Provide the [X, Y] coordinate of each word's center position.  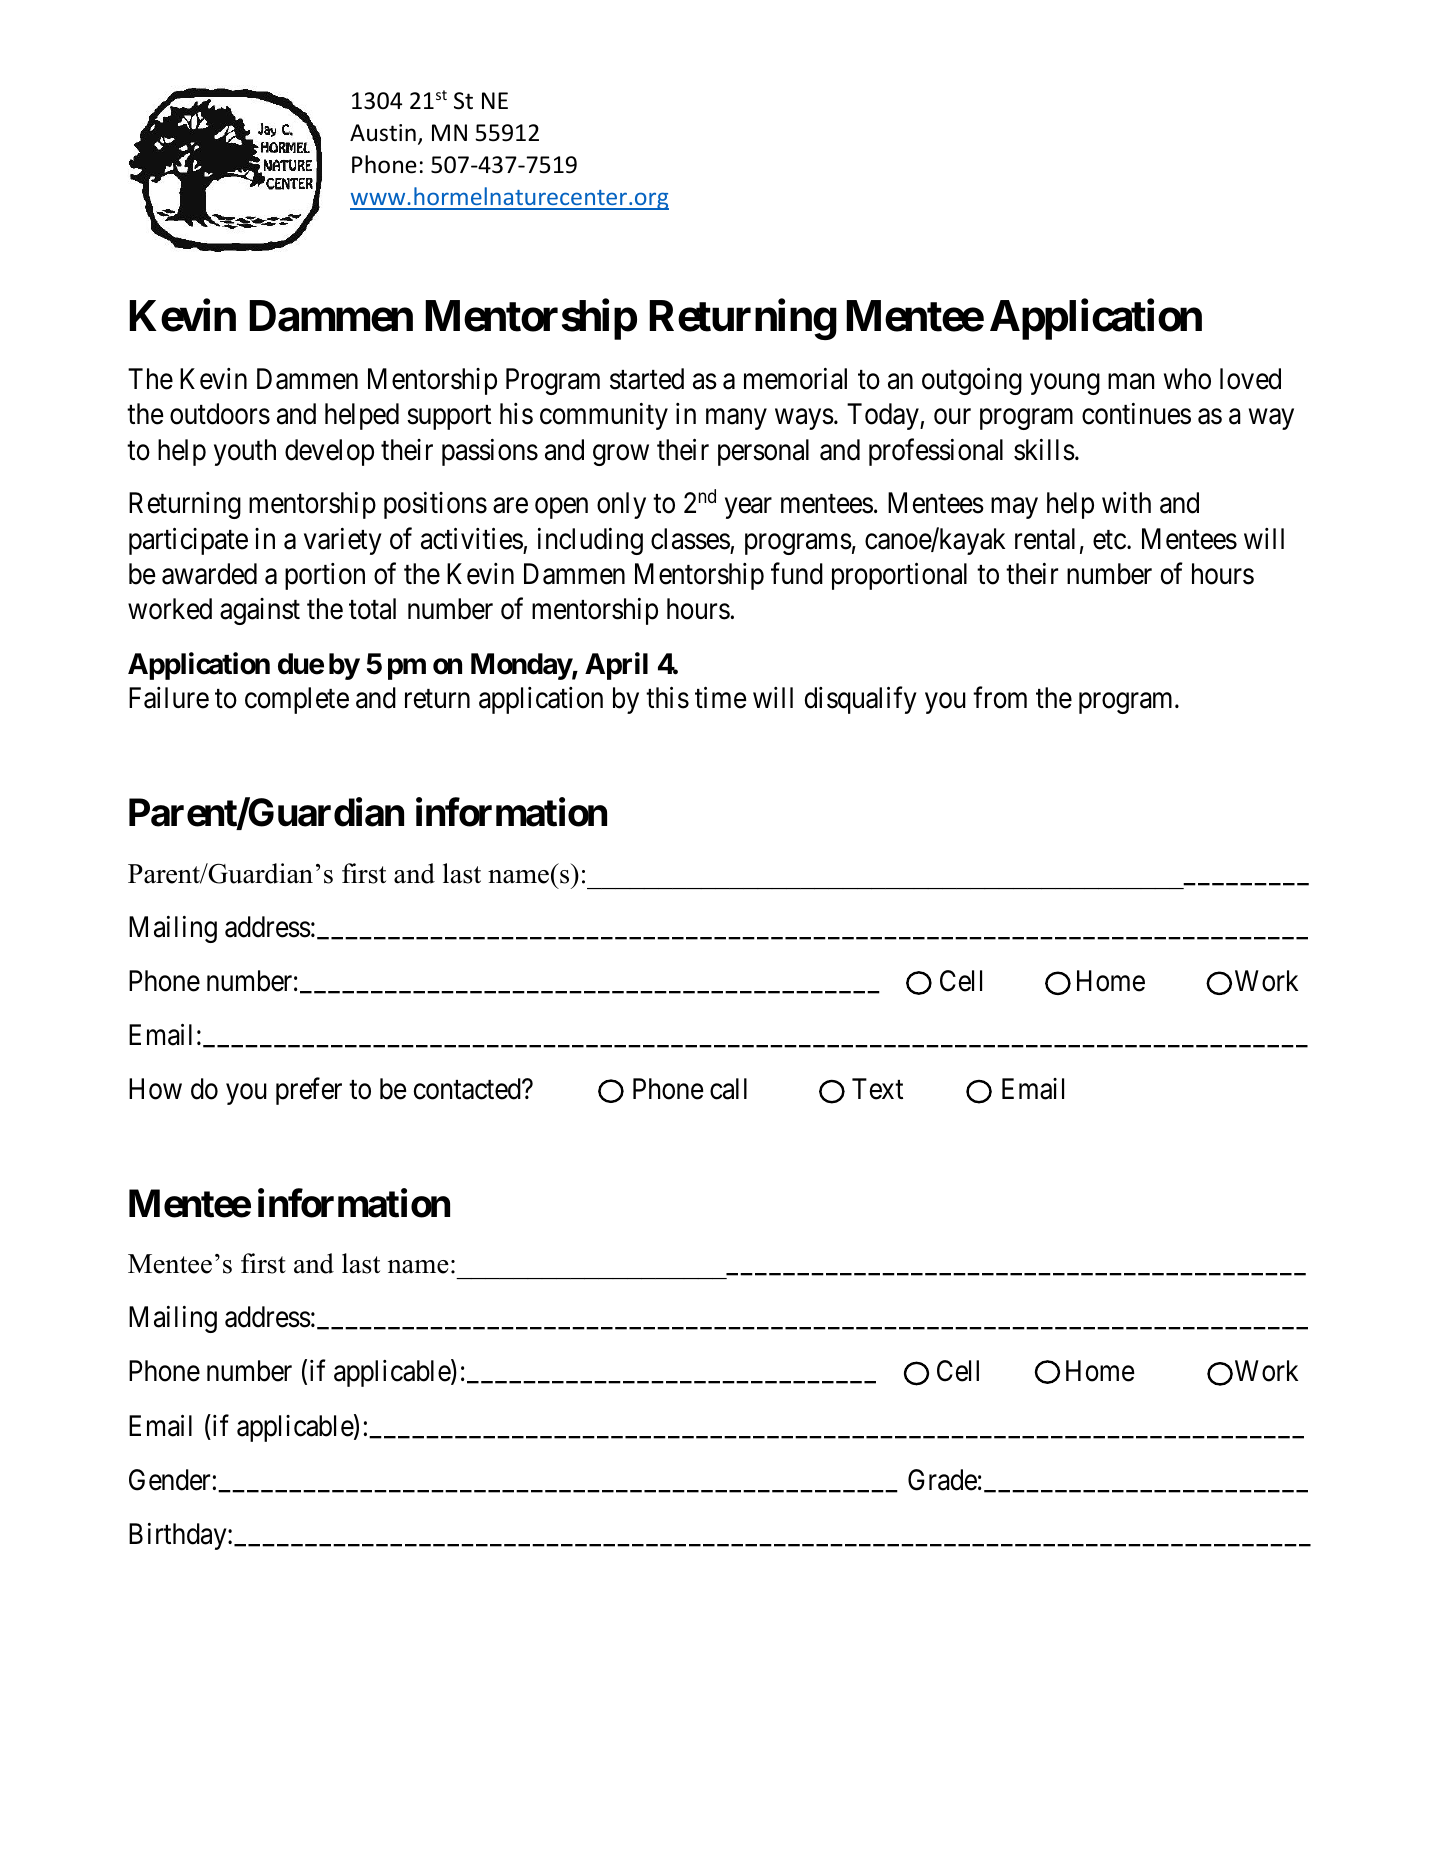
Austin [383, 133]
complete [297, 700]
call [728, 1089]
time [721, 698]
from [1000, 698]
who [1187, 379]
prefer [309, 1091]
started [647, 379]
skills [1044, 450]
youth [245, 452]
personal [763, 452]
